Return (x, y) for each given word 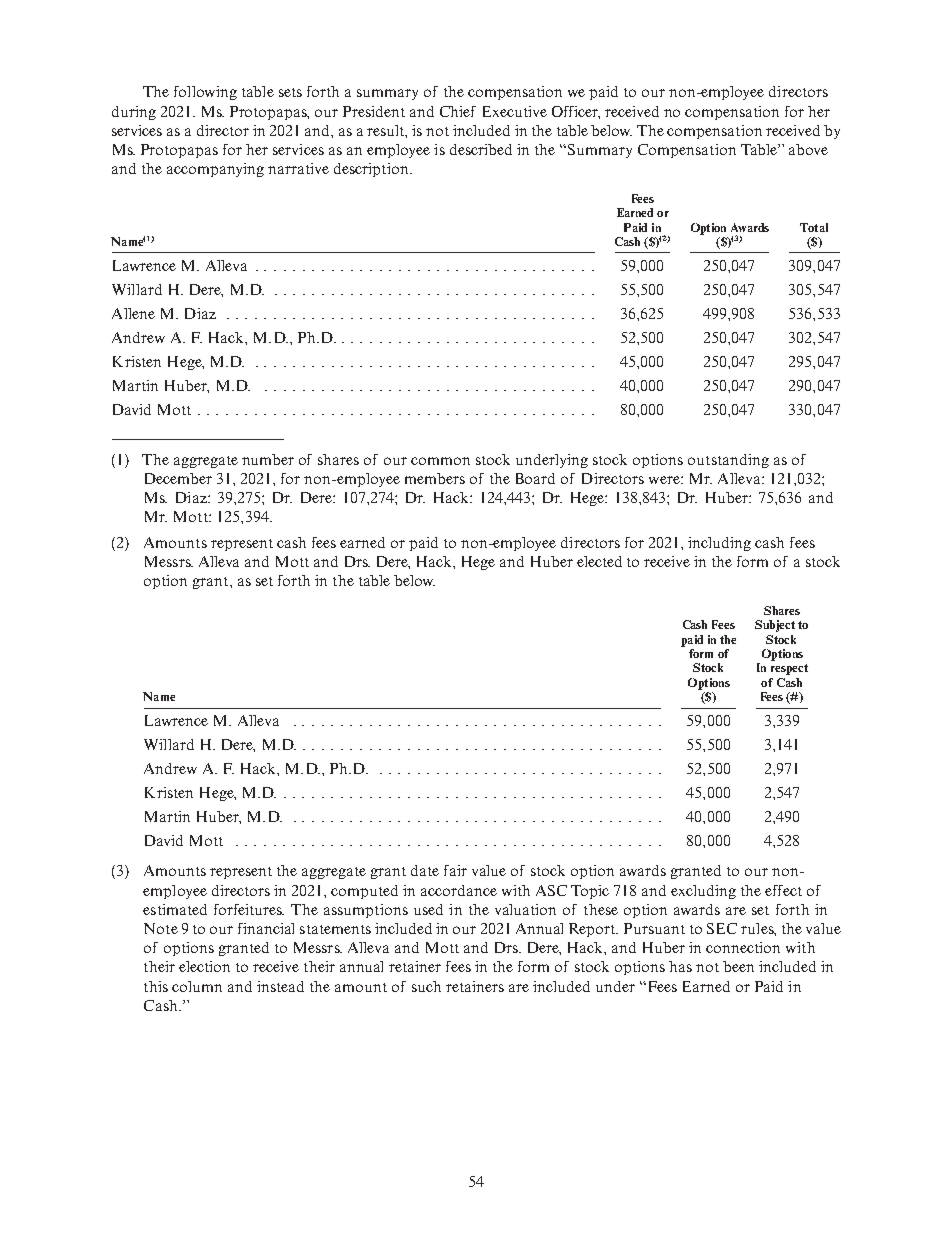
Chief (458, 111)
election (204, 966)
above (808, 149)
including (719, 544)
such (426, 986)
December (178, 478)
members (435, 478)
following (205, 93)
